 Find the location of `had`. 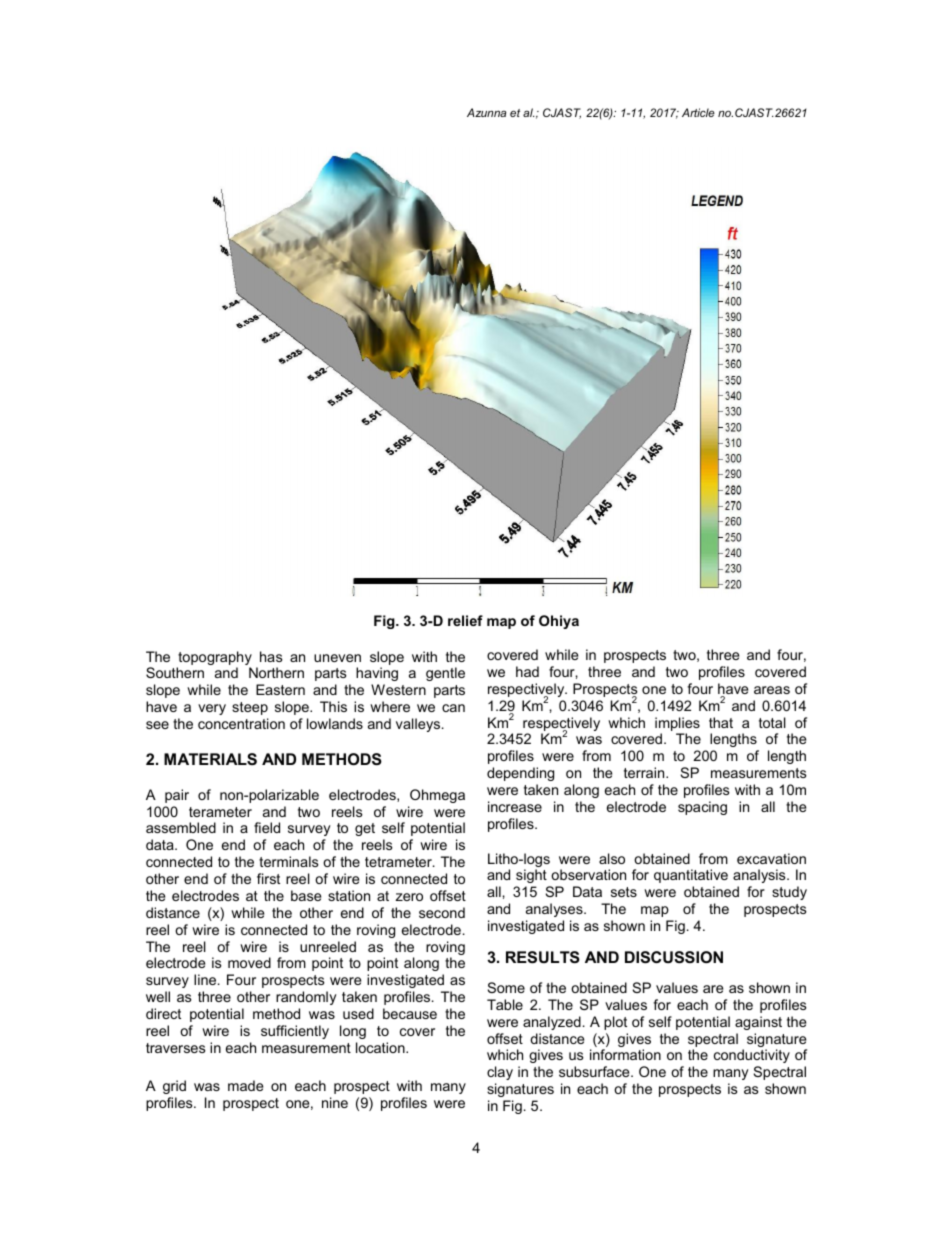

had is located at coordinates (527, 671).
